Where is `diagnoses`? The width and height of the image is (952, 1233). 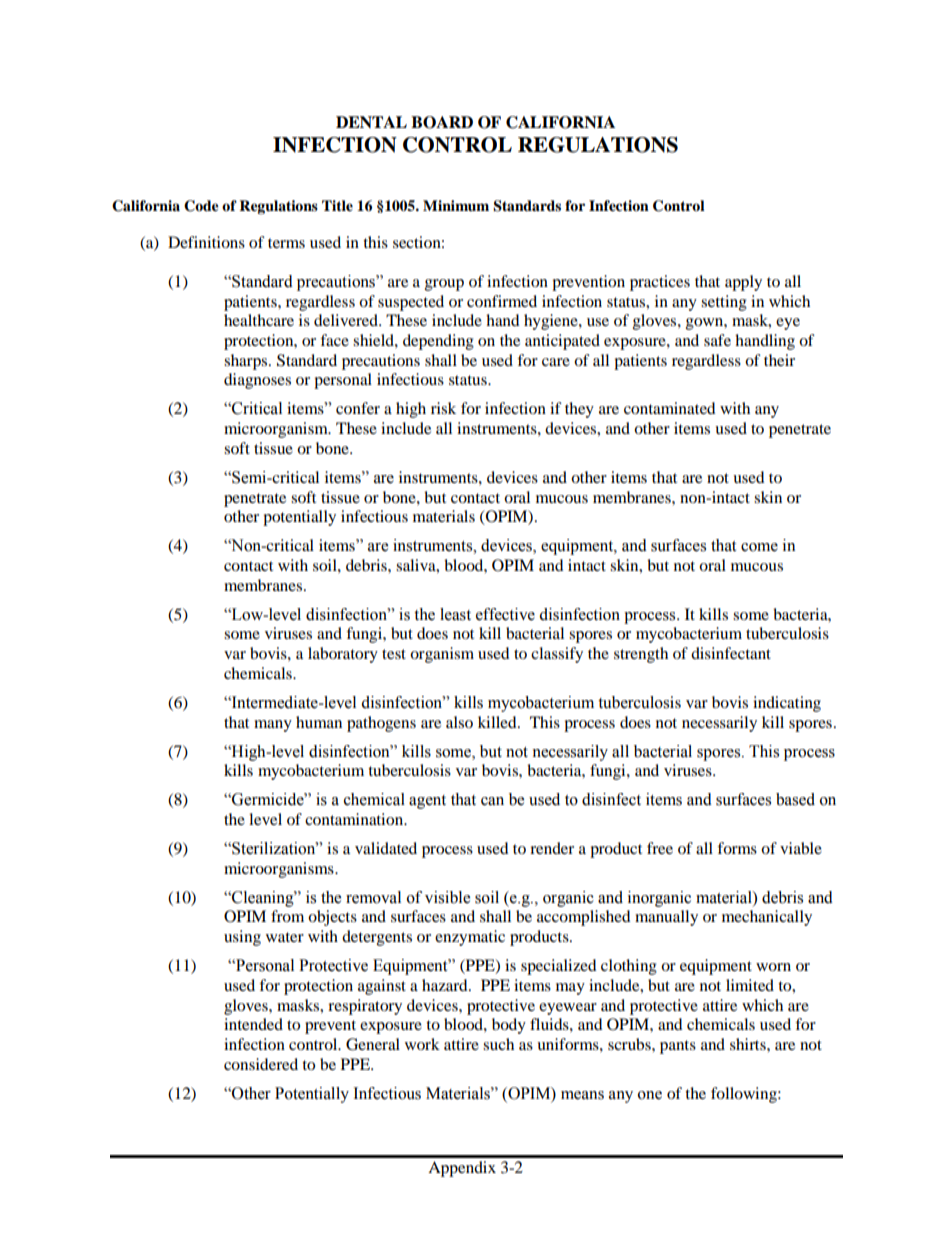
diagnoses is located at coordinates (257, 381).
